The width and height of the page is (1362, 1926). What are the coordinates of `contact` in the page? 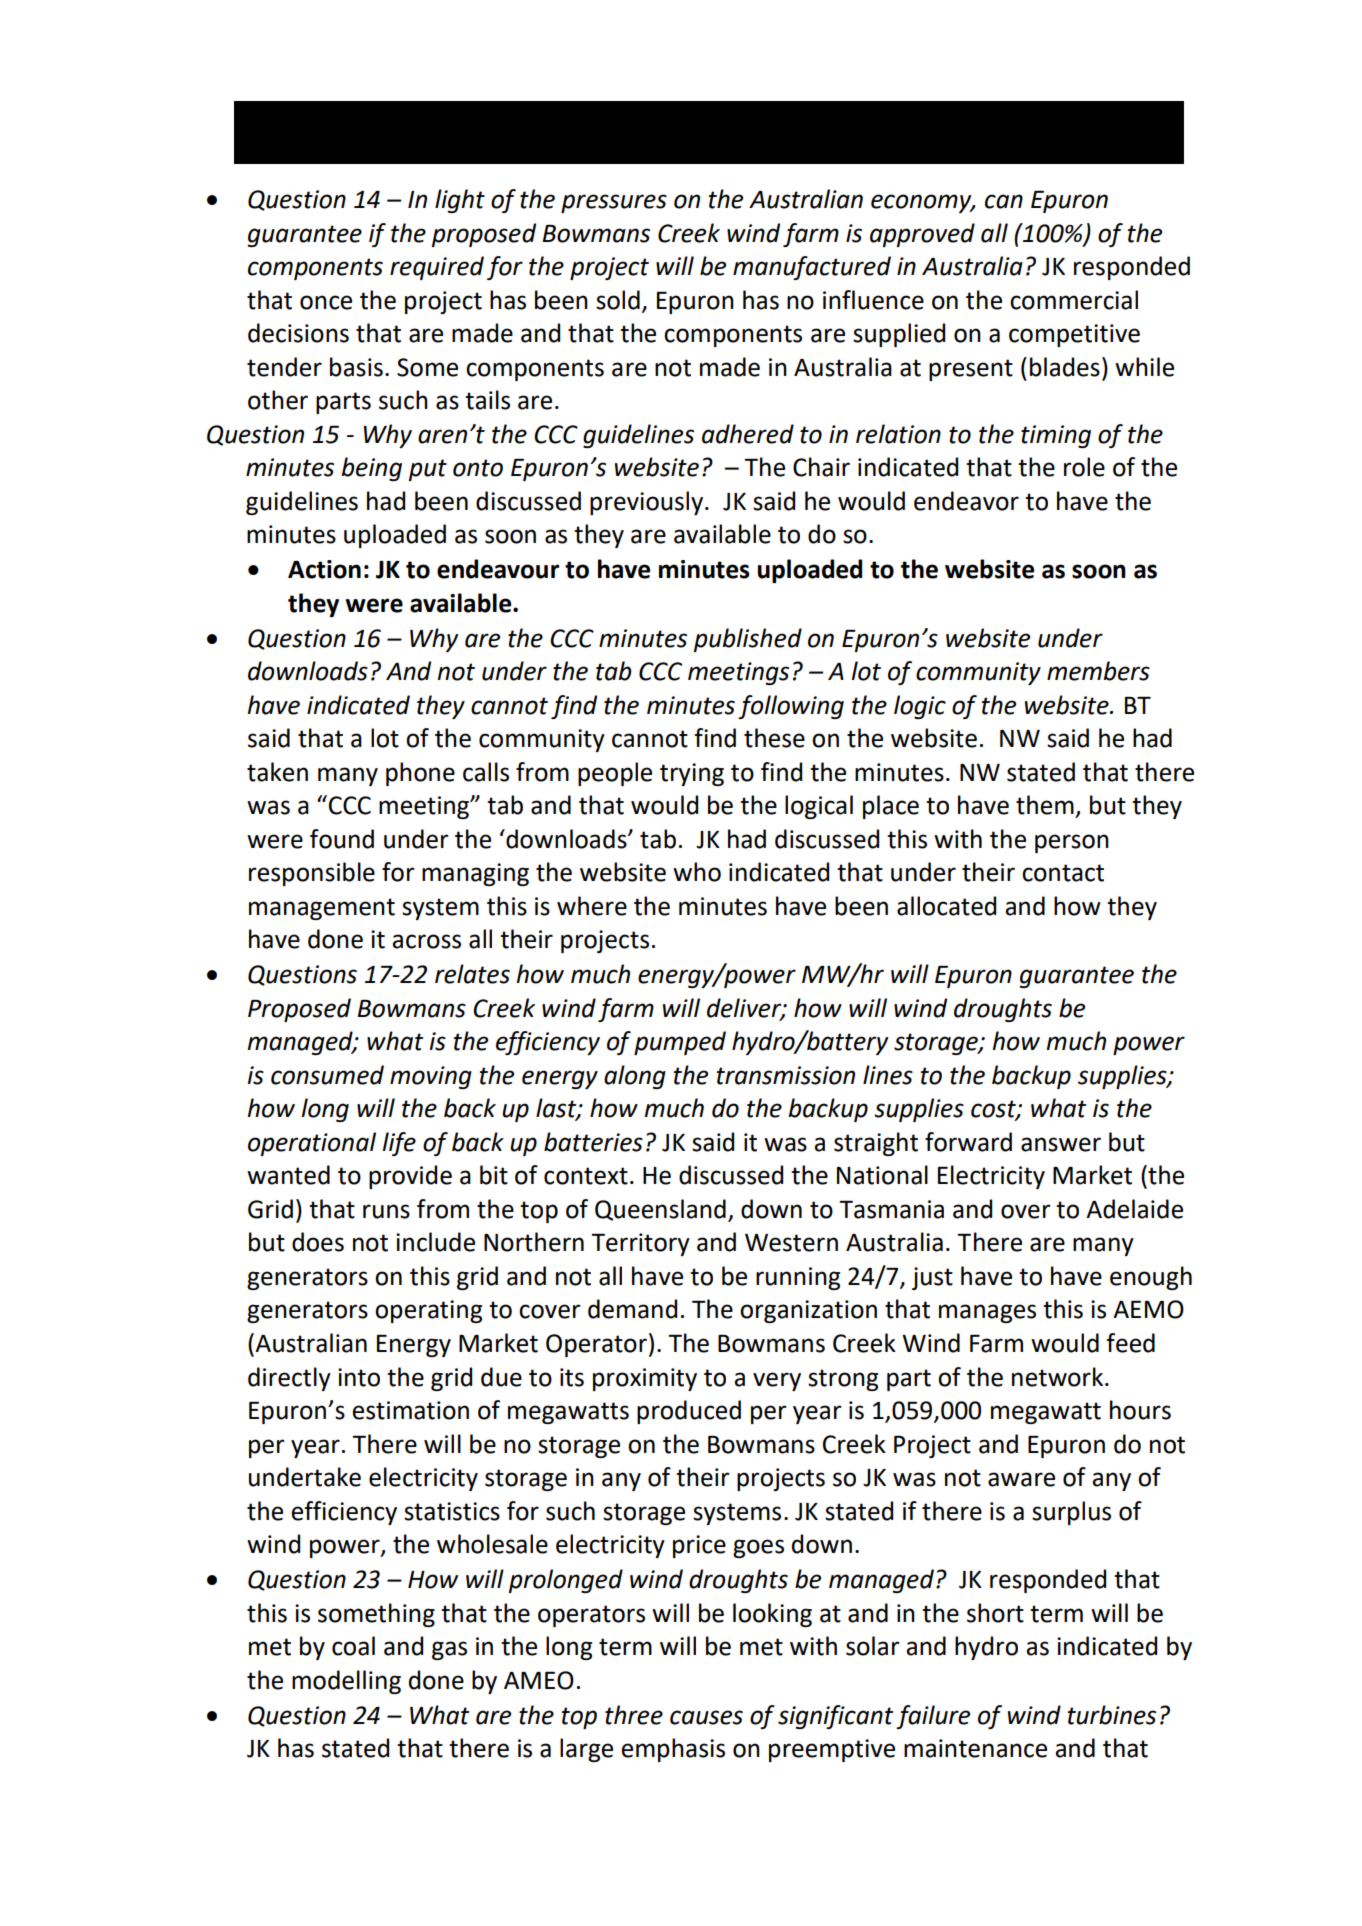 It's located at (1063, 873).
